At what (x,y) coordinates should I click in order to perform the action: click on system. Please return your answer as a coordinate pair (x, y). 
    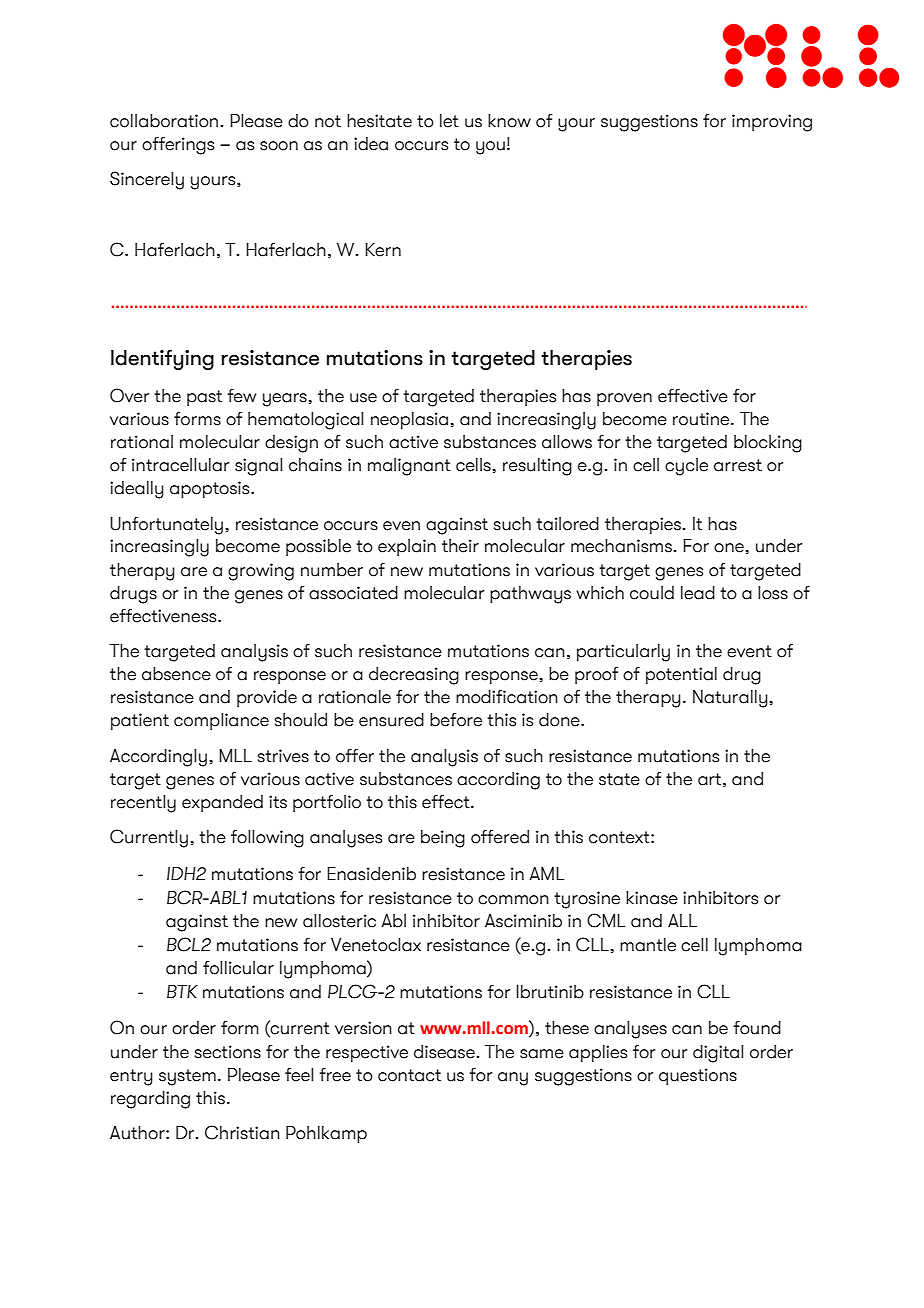
    Looking at the image, I should click on (187, 1077).
